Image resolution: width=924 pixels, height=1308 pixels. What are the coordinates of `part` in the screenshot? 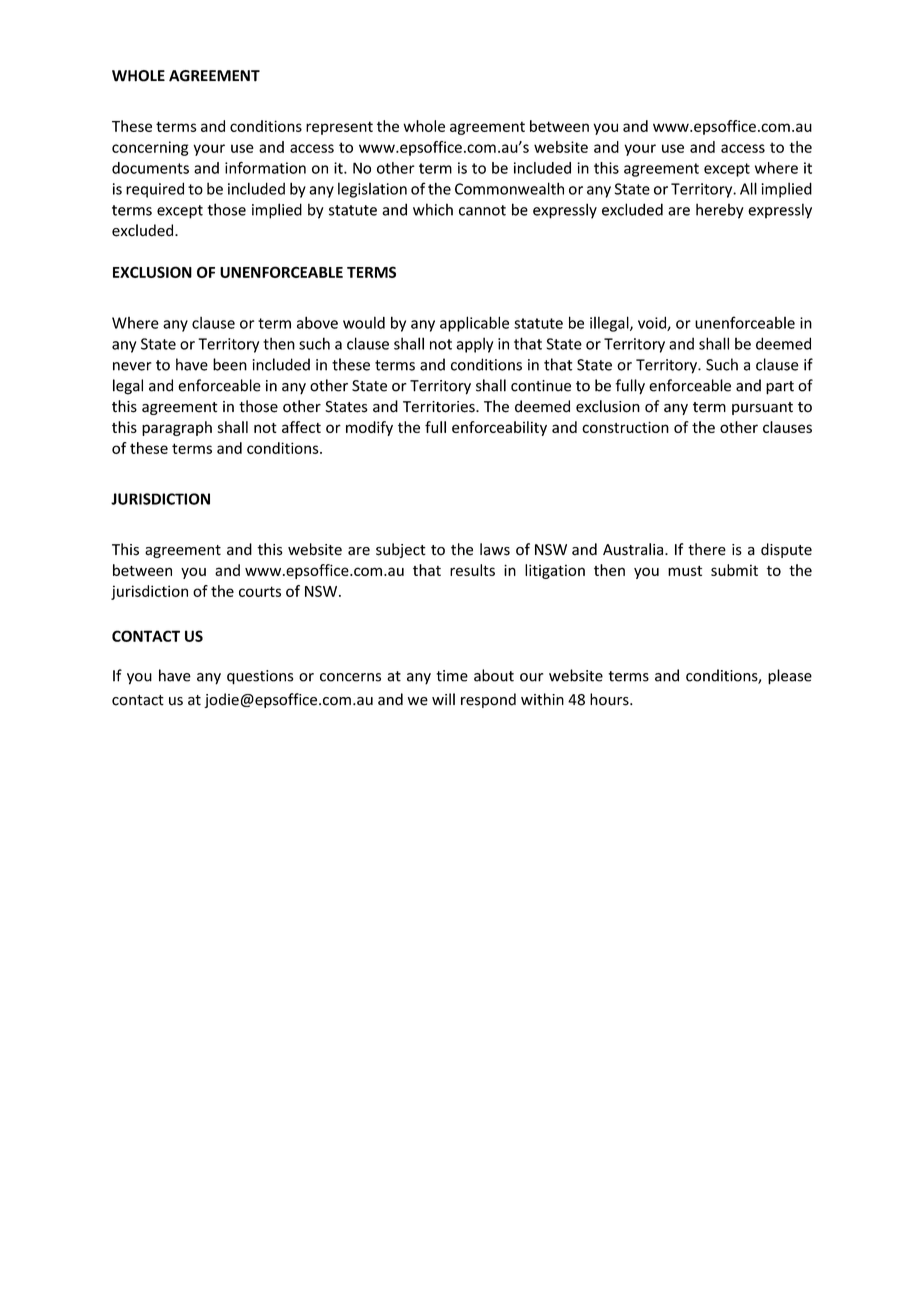 It's located at (780, 388).
